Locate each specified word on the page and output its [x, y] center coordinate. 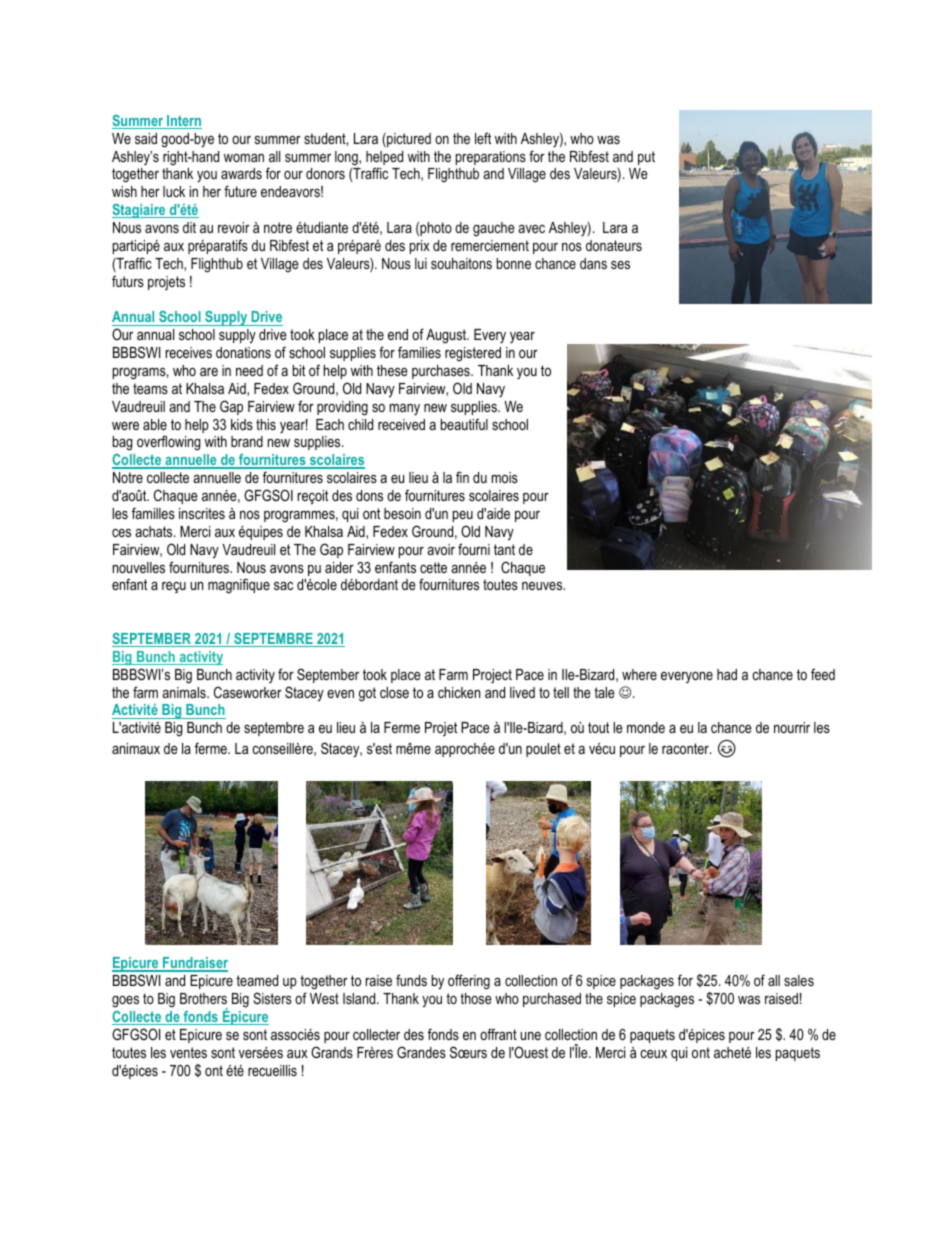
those [476, 998]
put [646, 158]
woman [244, 158]
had [727, 674]
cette [433, 567]
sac [283, 586]
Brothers [203, 998]
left [483, 138]
